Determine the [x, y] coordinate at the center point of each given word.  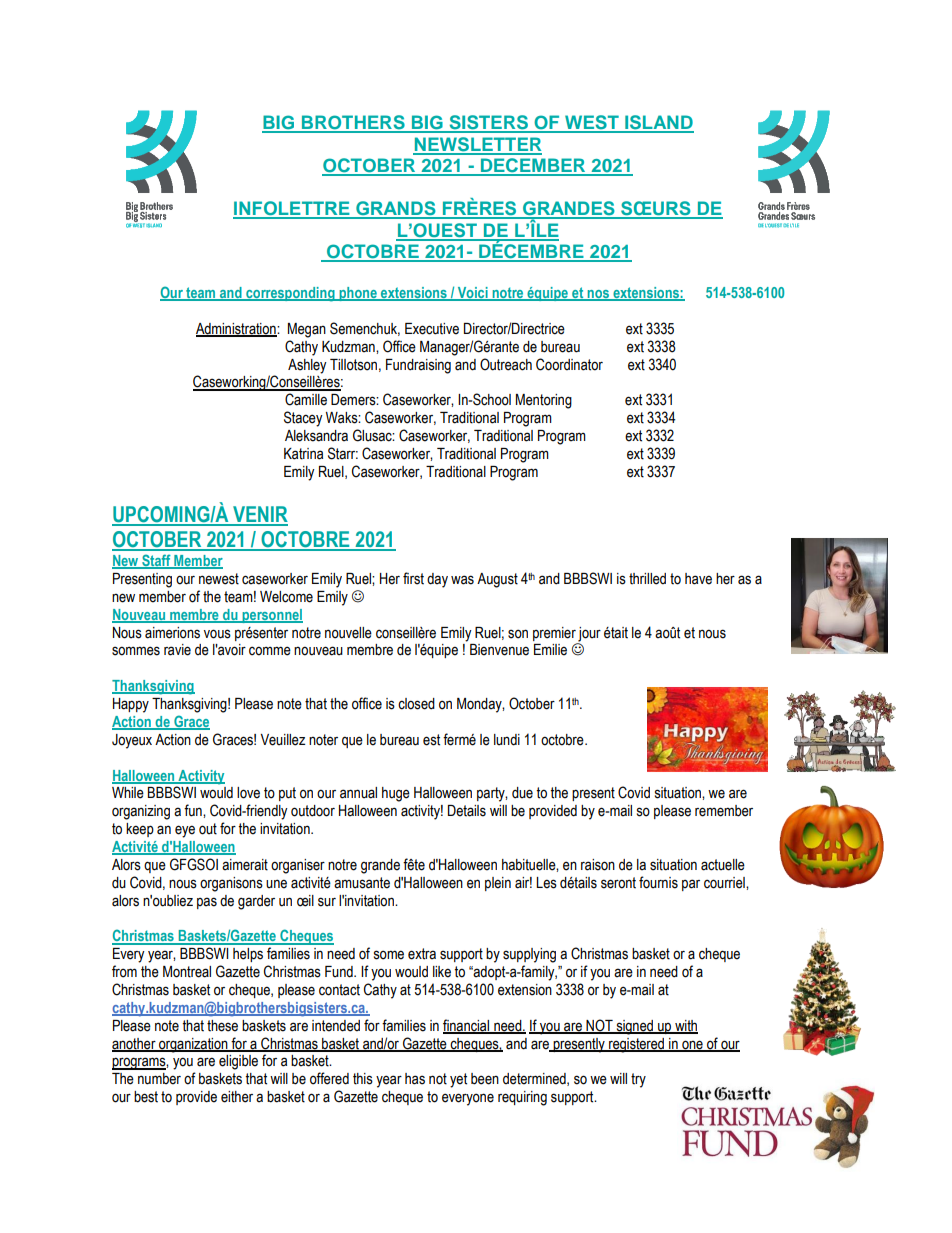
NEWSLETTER [477, 145]
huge [396, 794]
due [522, 793]
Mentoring [544, 401]
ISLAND [658, 123]
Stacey [303, 419]
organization [193, 1045]
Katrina [303, 454]
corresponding [290, 294]
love [248, 793]
